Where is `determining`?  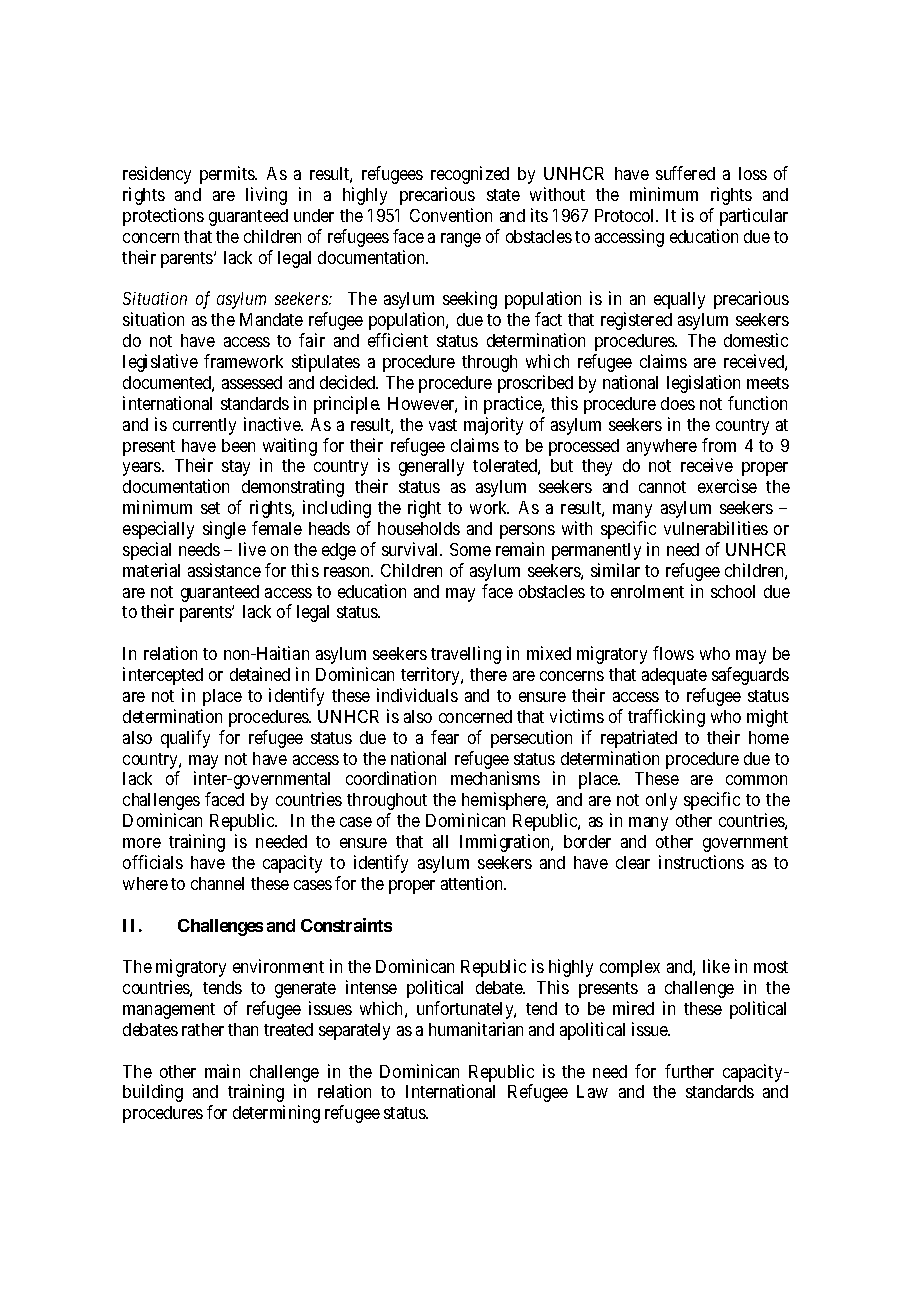
determining is located at coordinates (276, 1114).
